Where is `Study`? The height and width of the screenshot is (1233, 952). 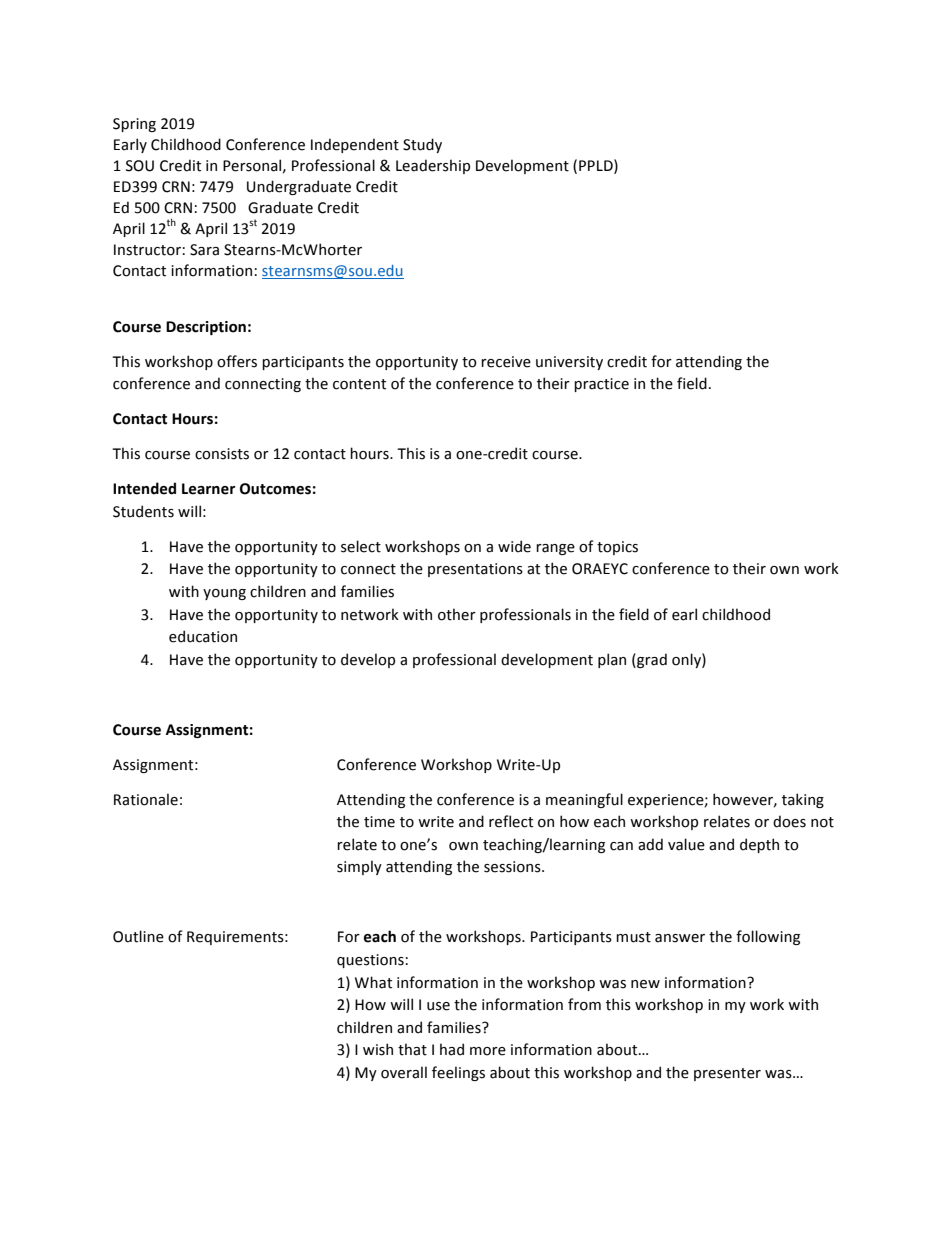 Study is located at coordinates (422, 145).
